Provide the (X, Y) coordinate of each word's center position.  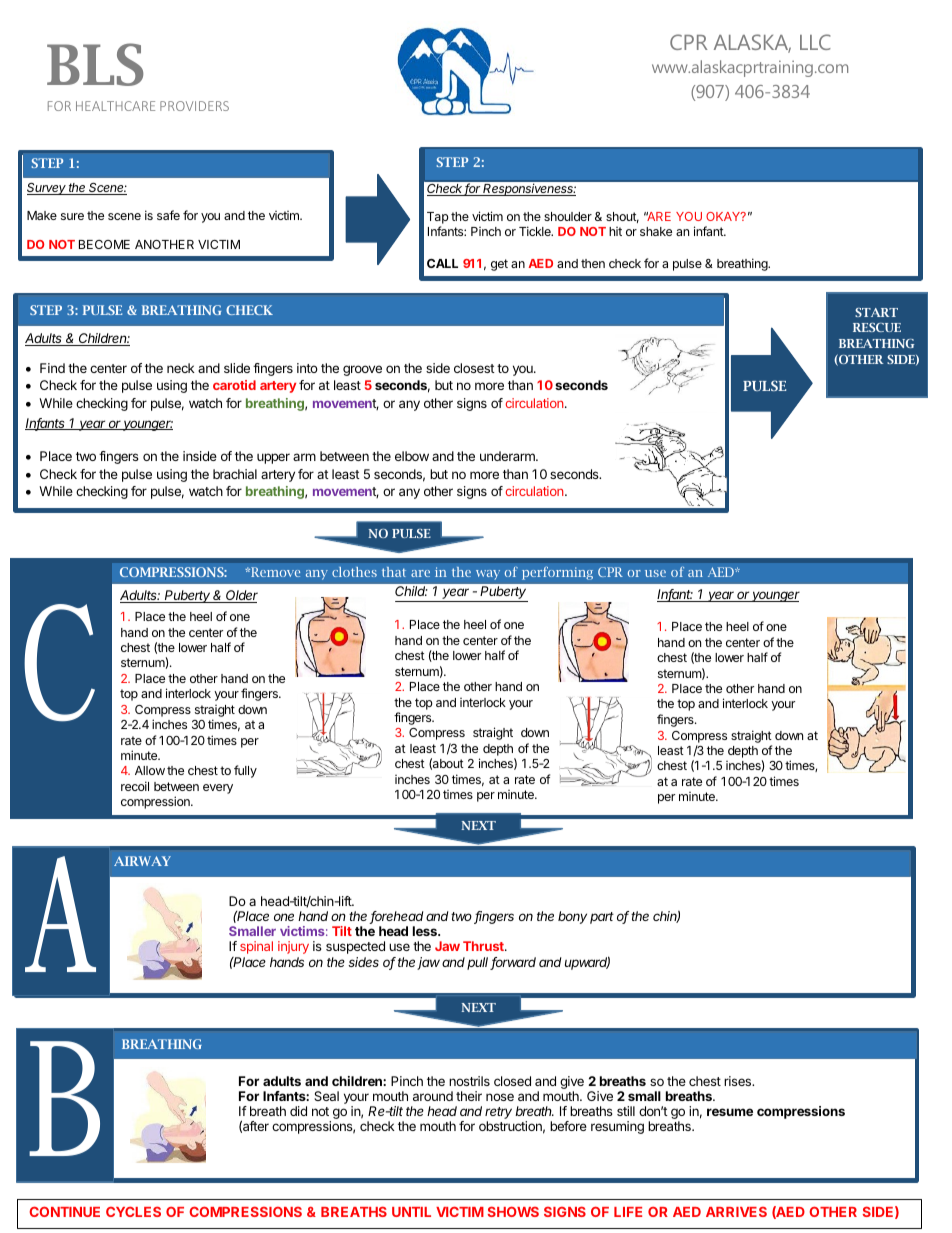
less (426, 931)
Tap (438, 219)
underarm (508, 456)
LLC (815, 42)
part (602, 918)
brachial (235, 474)
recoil (135, 786)
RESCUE (877, 327)
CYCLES (133, 1211)
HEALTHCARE (115, 106)
